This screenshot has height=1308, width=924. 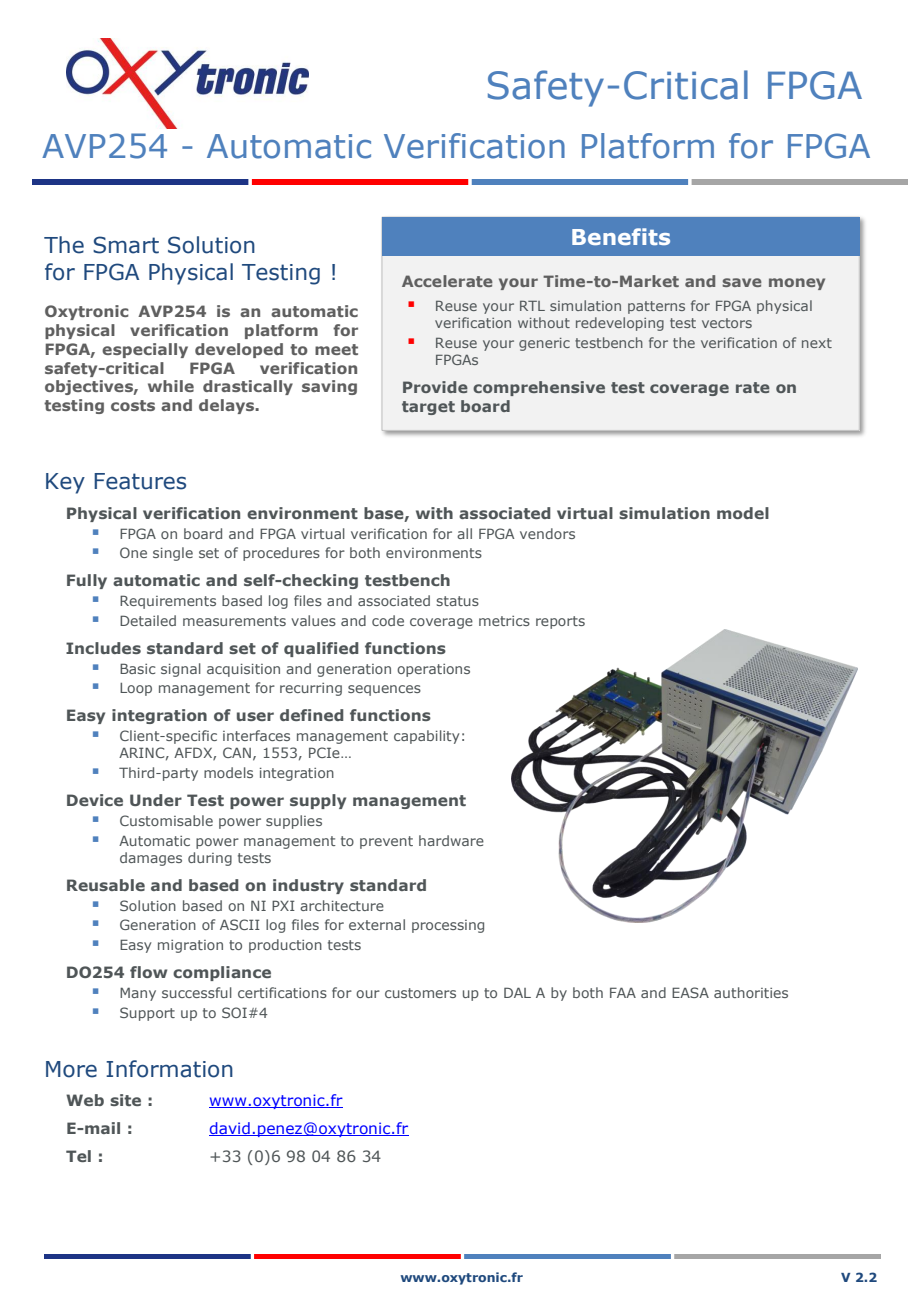 I want to click on status, so click(x=457, y=601).
